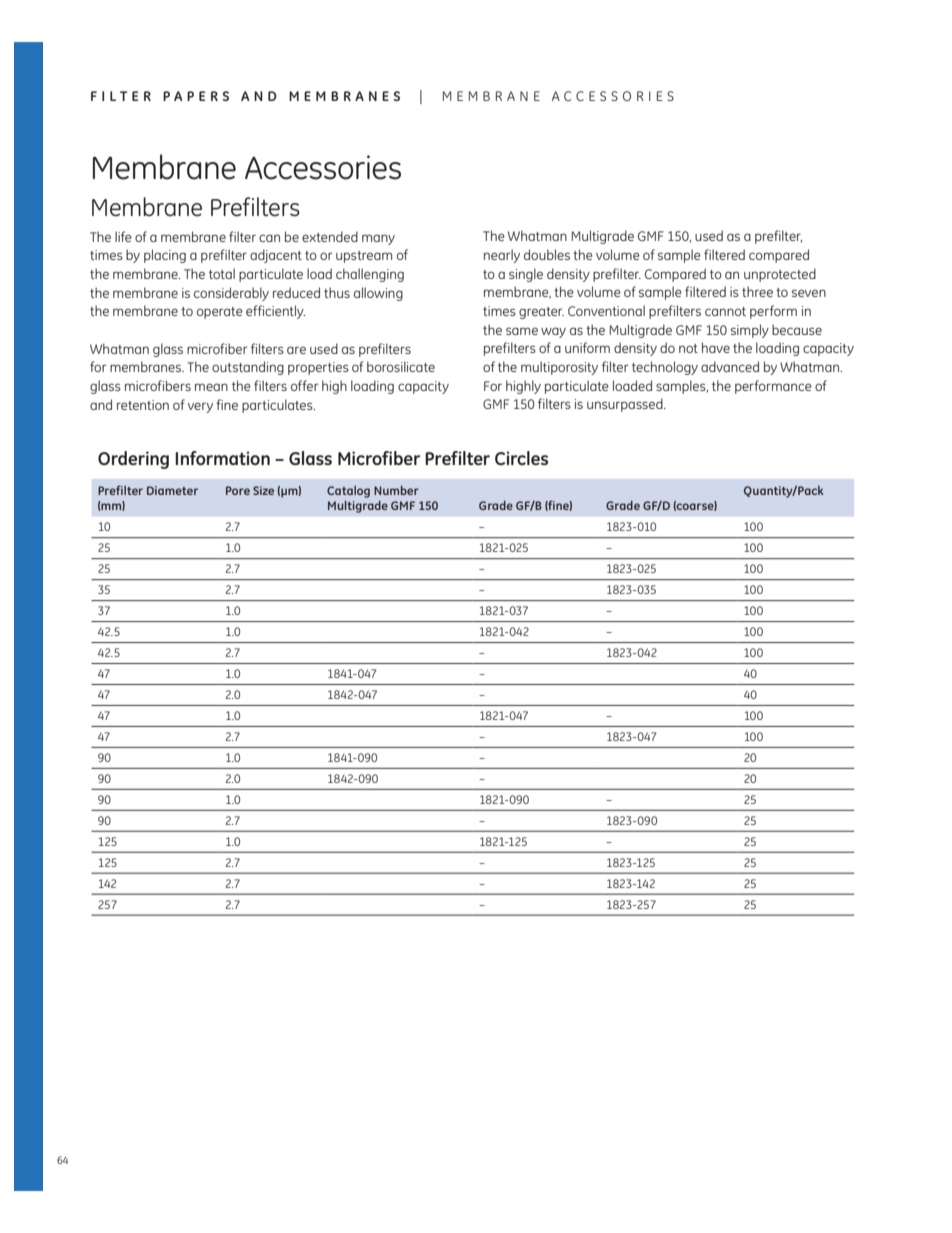  I want to click on Circles, so click(521, 458).
